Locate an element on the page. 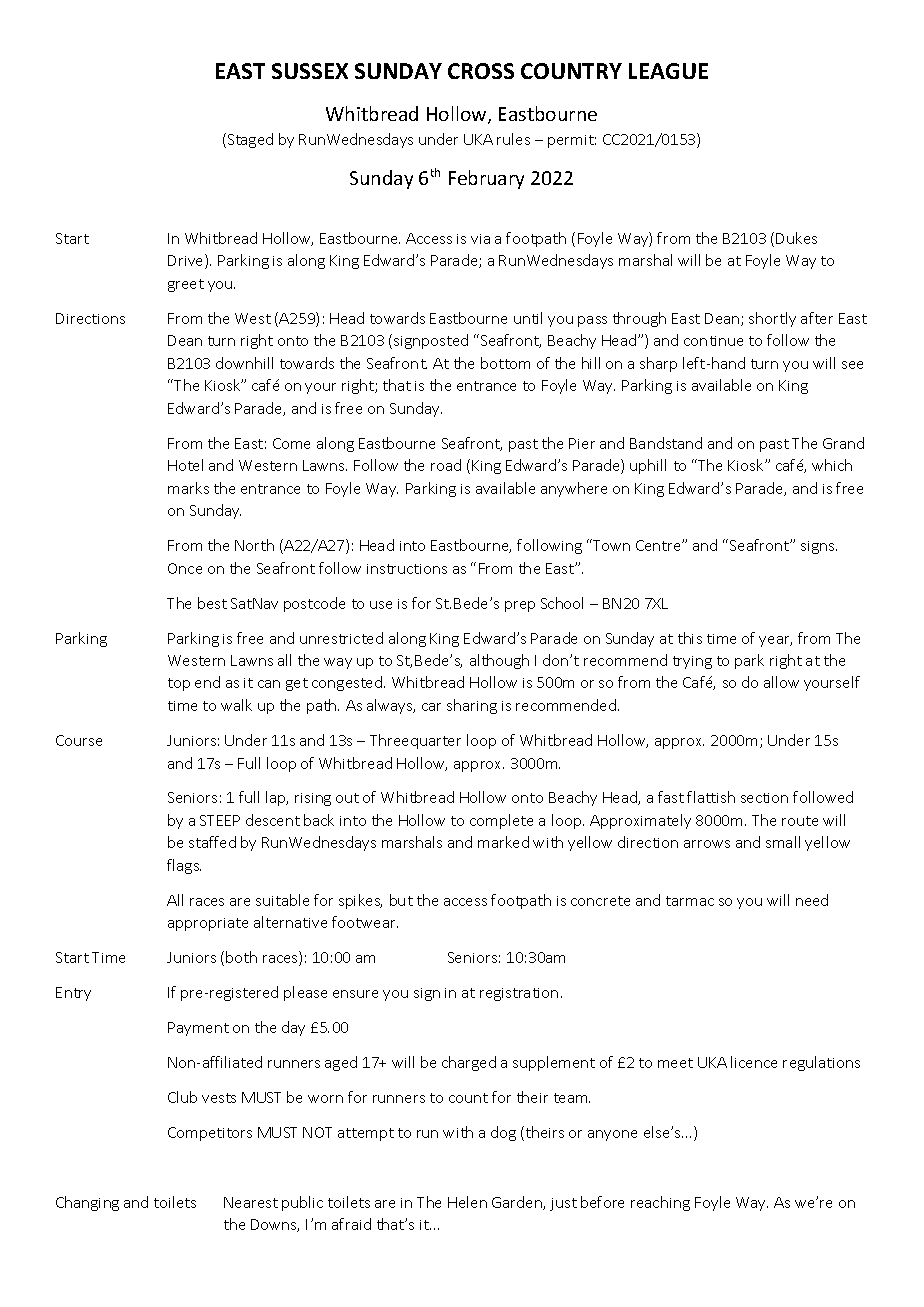  year is located at coordinates (775, 641).
